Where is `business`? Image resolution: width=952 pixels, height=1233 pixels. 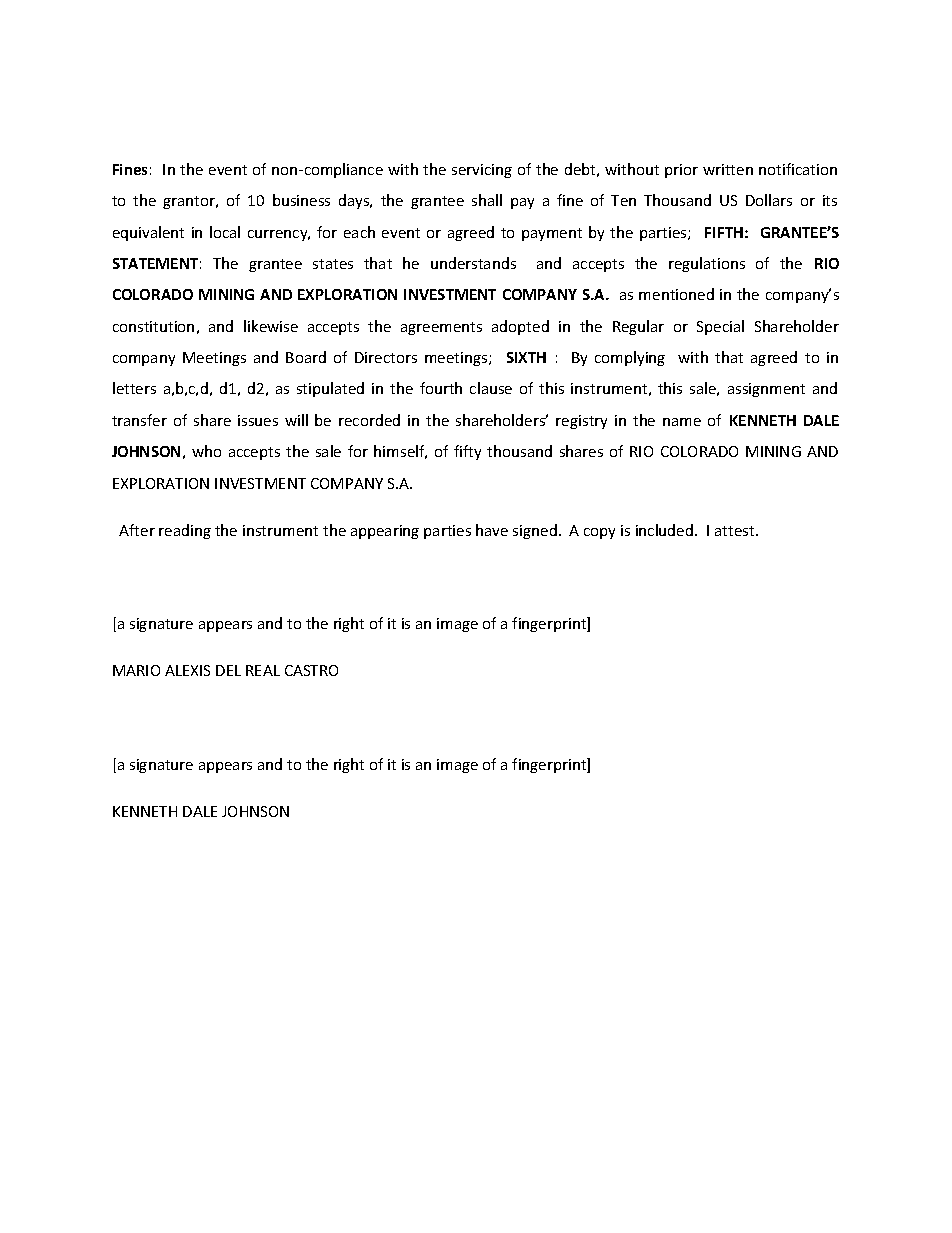
business is located at coordinates (301, 200).
